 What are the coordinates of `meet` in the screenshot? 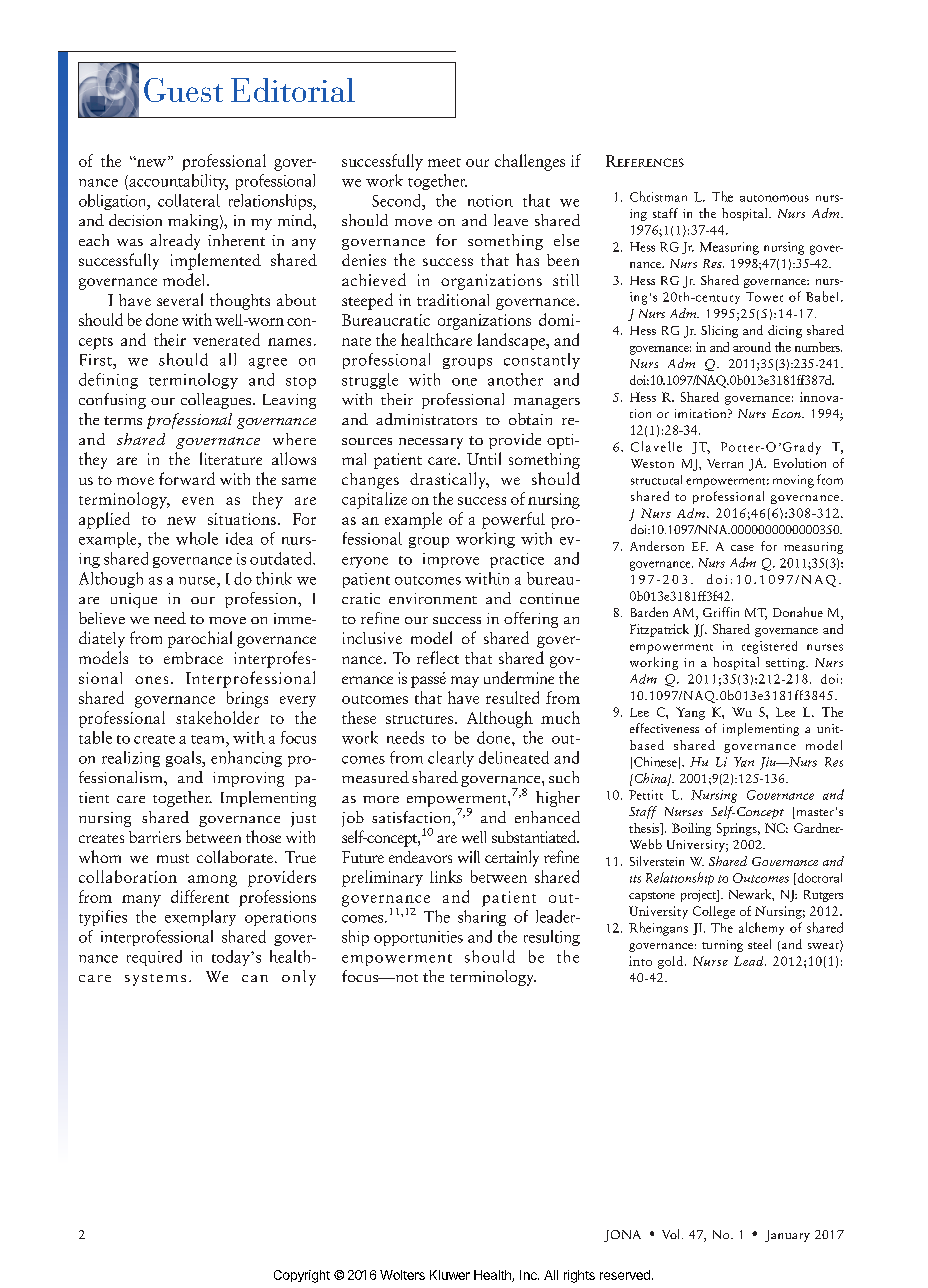 It's located at (444, 162).
